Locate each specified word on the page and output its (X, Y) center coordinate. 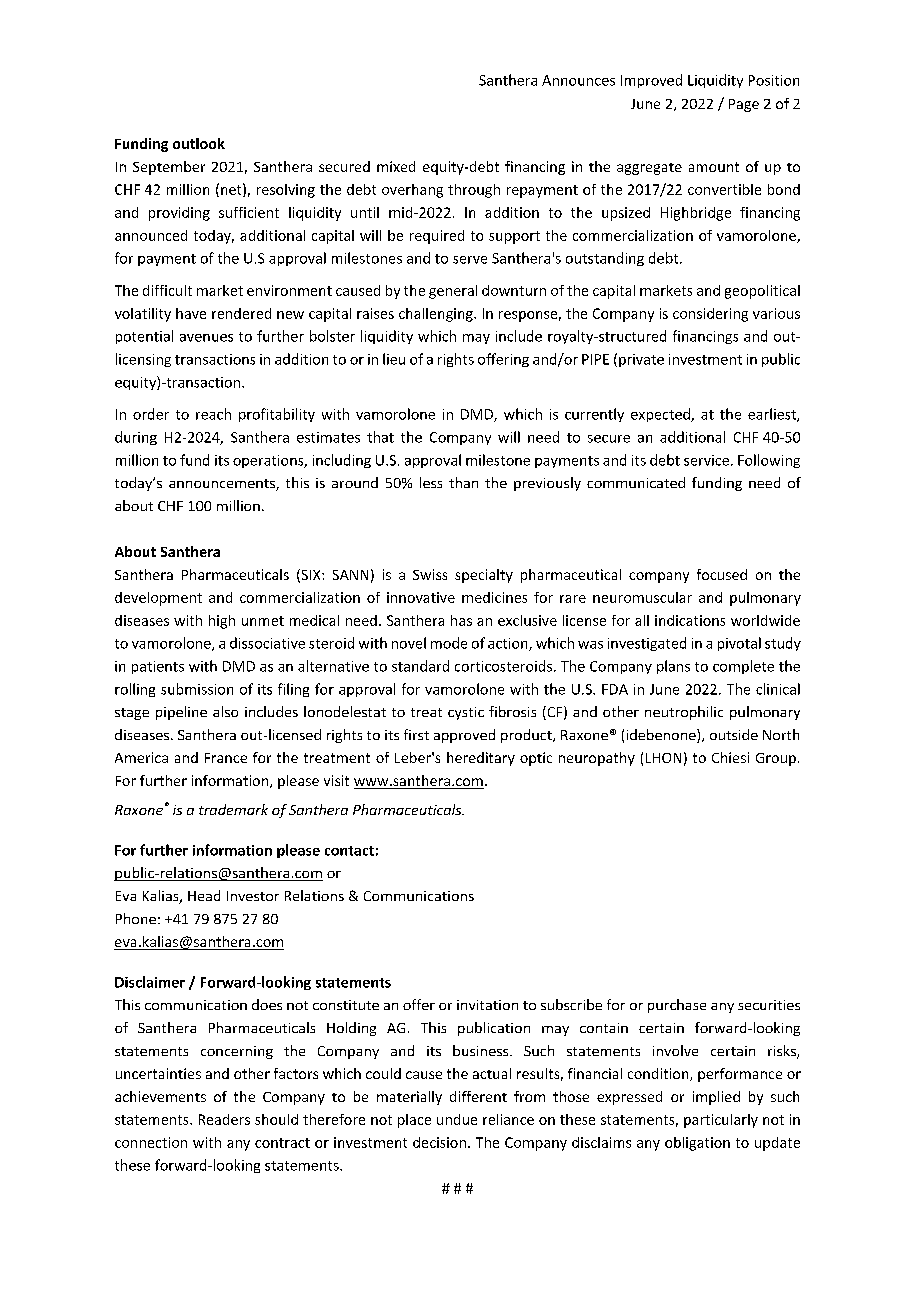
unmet (263, 621)
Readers (224, 1119)
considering (710, 315)
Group (776, 759)
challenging (437, 315)
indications (690, 620)
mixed (396, 166)
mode (449, 643)
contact (349, 851)
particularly (721, 1121)
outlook (199, 143)
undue (457, 1119)
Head (204, 895)
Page (744, 105)
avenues (206, 338)
